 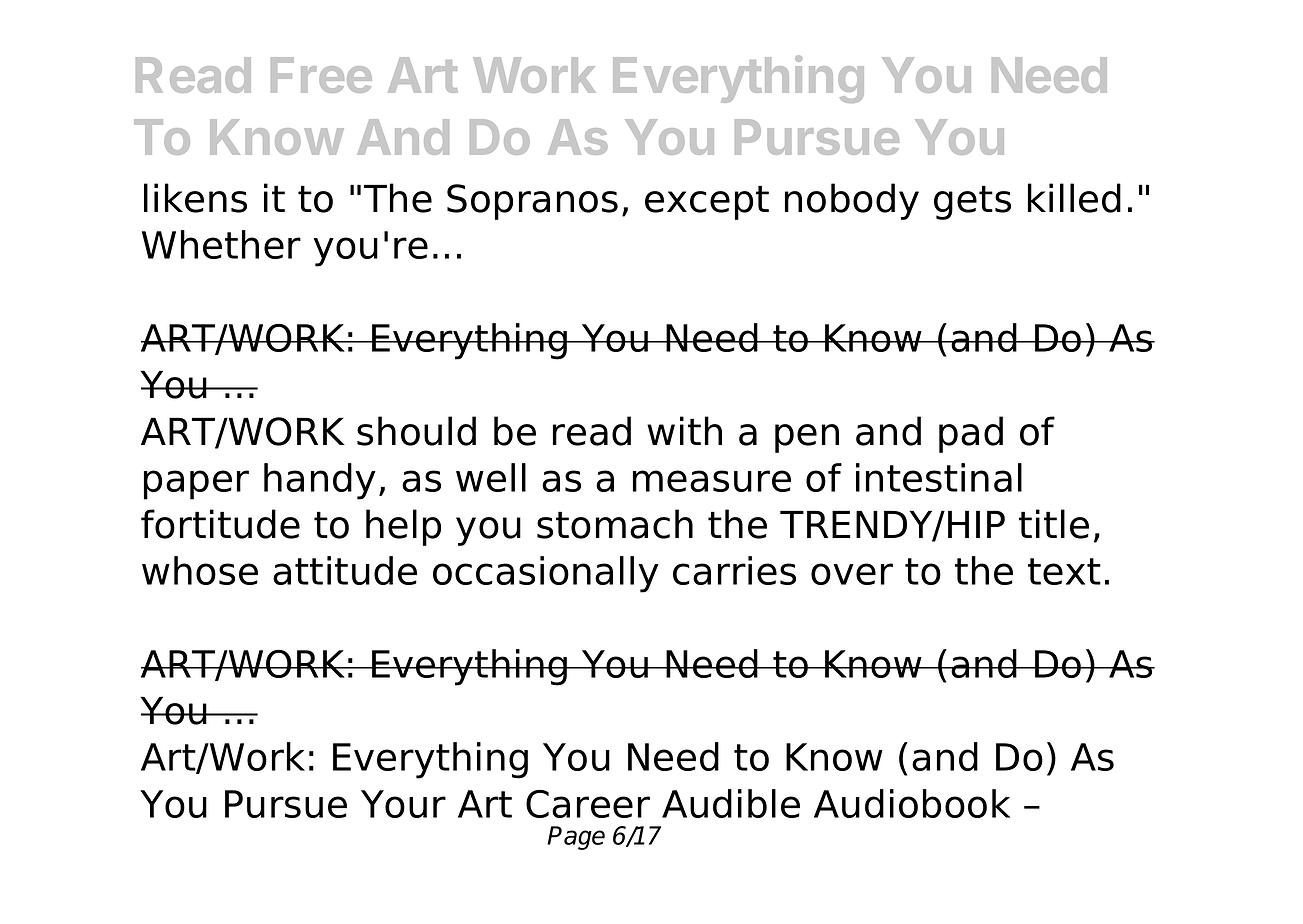 I want to click on handy, so click(x=320, y=481).
